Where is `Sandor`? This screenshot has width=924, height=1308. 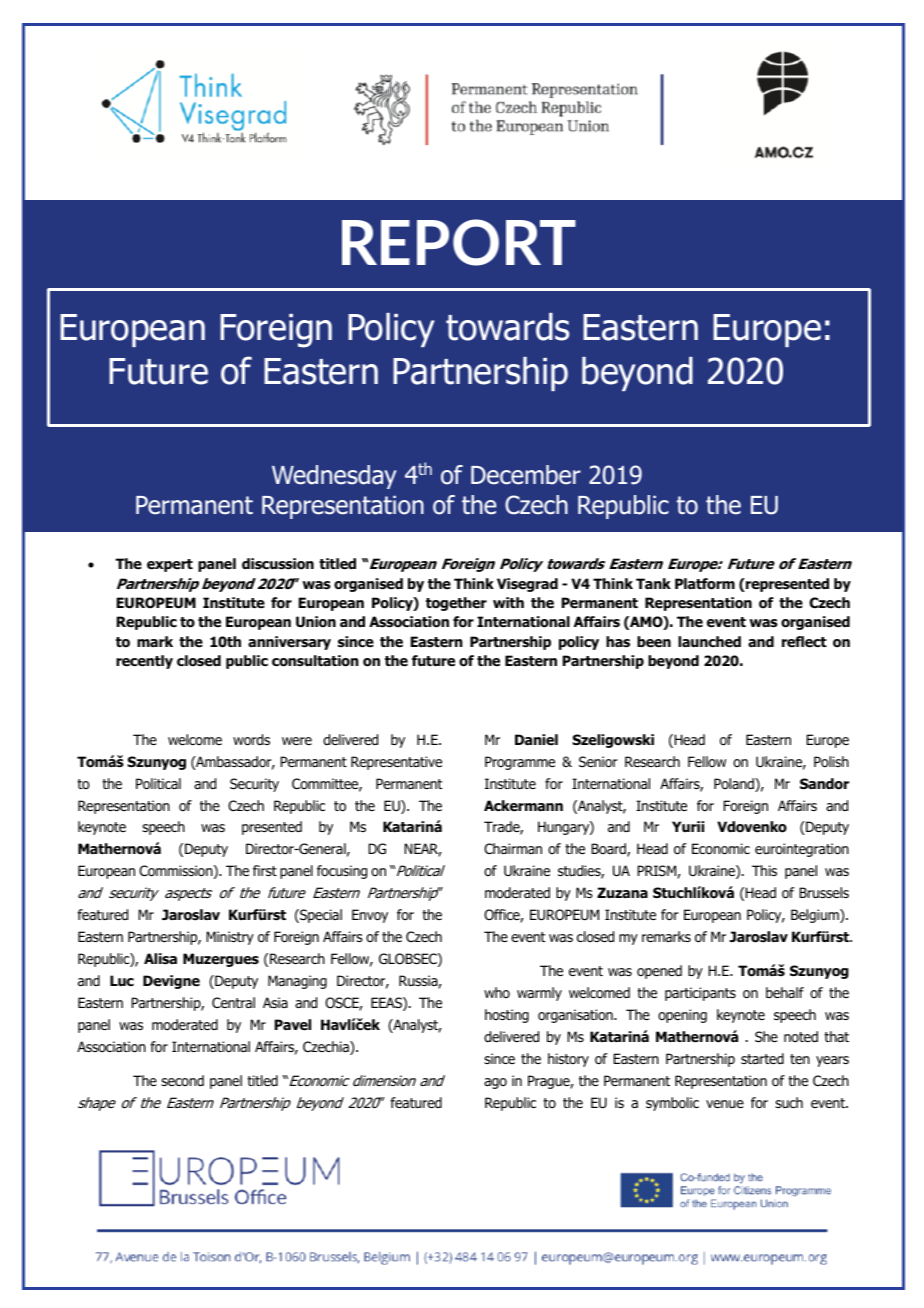 Sandor is located at coordinates (824, 784).
